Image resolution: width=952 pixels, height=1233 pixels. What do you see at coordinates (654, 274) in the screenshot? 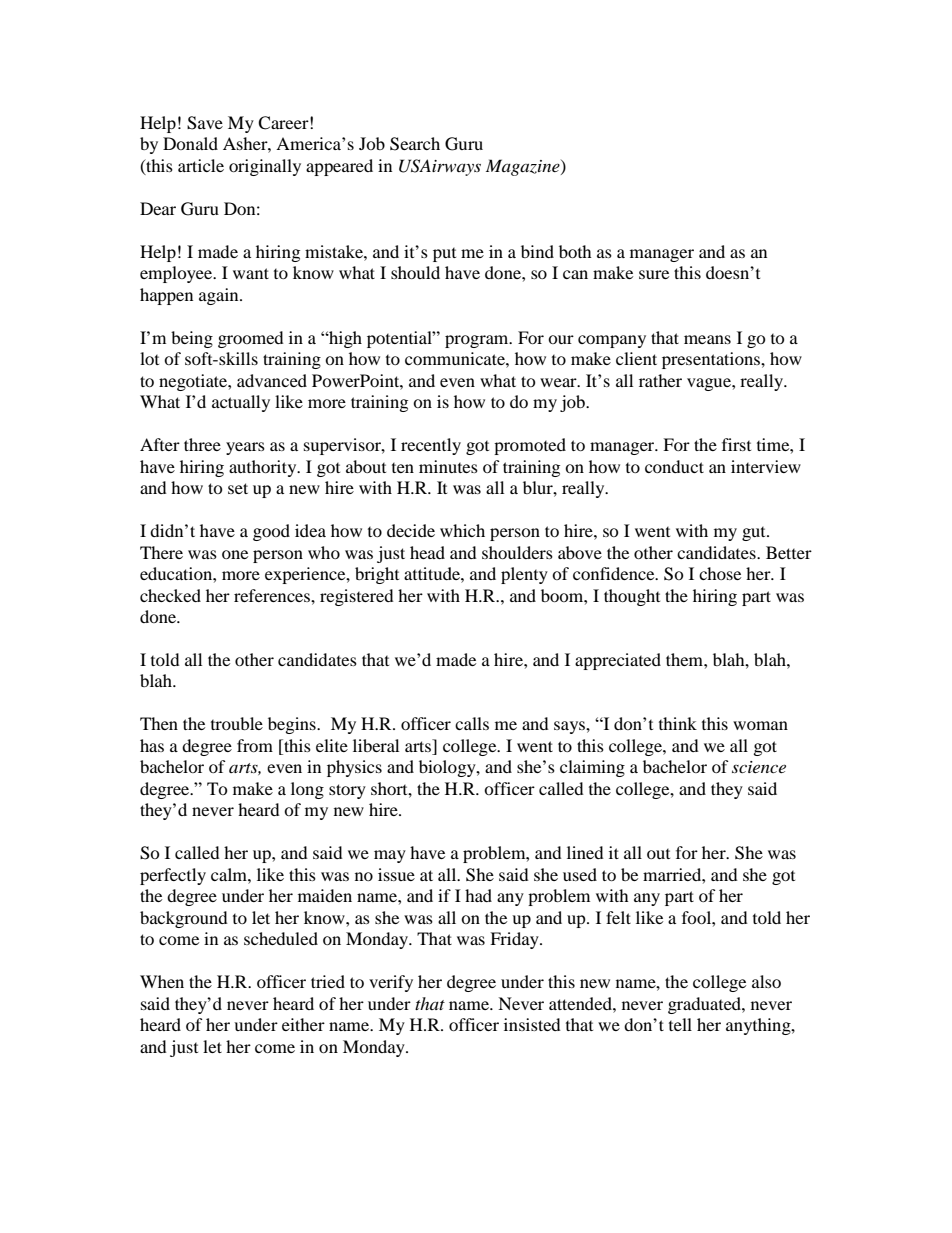
I see `sure` at bounding box center [654, 274].
